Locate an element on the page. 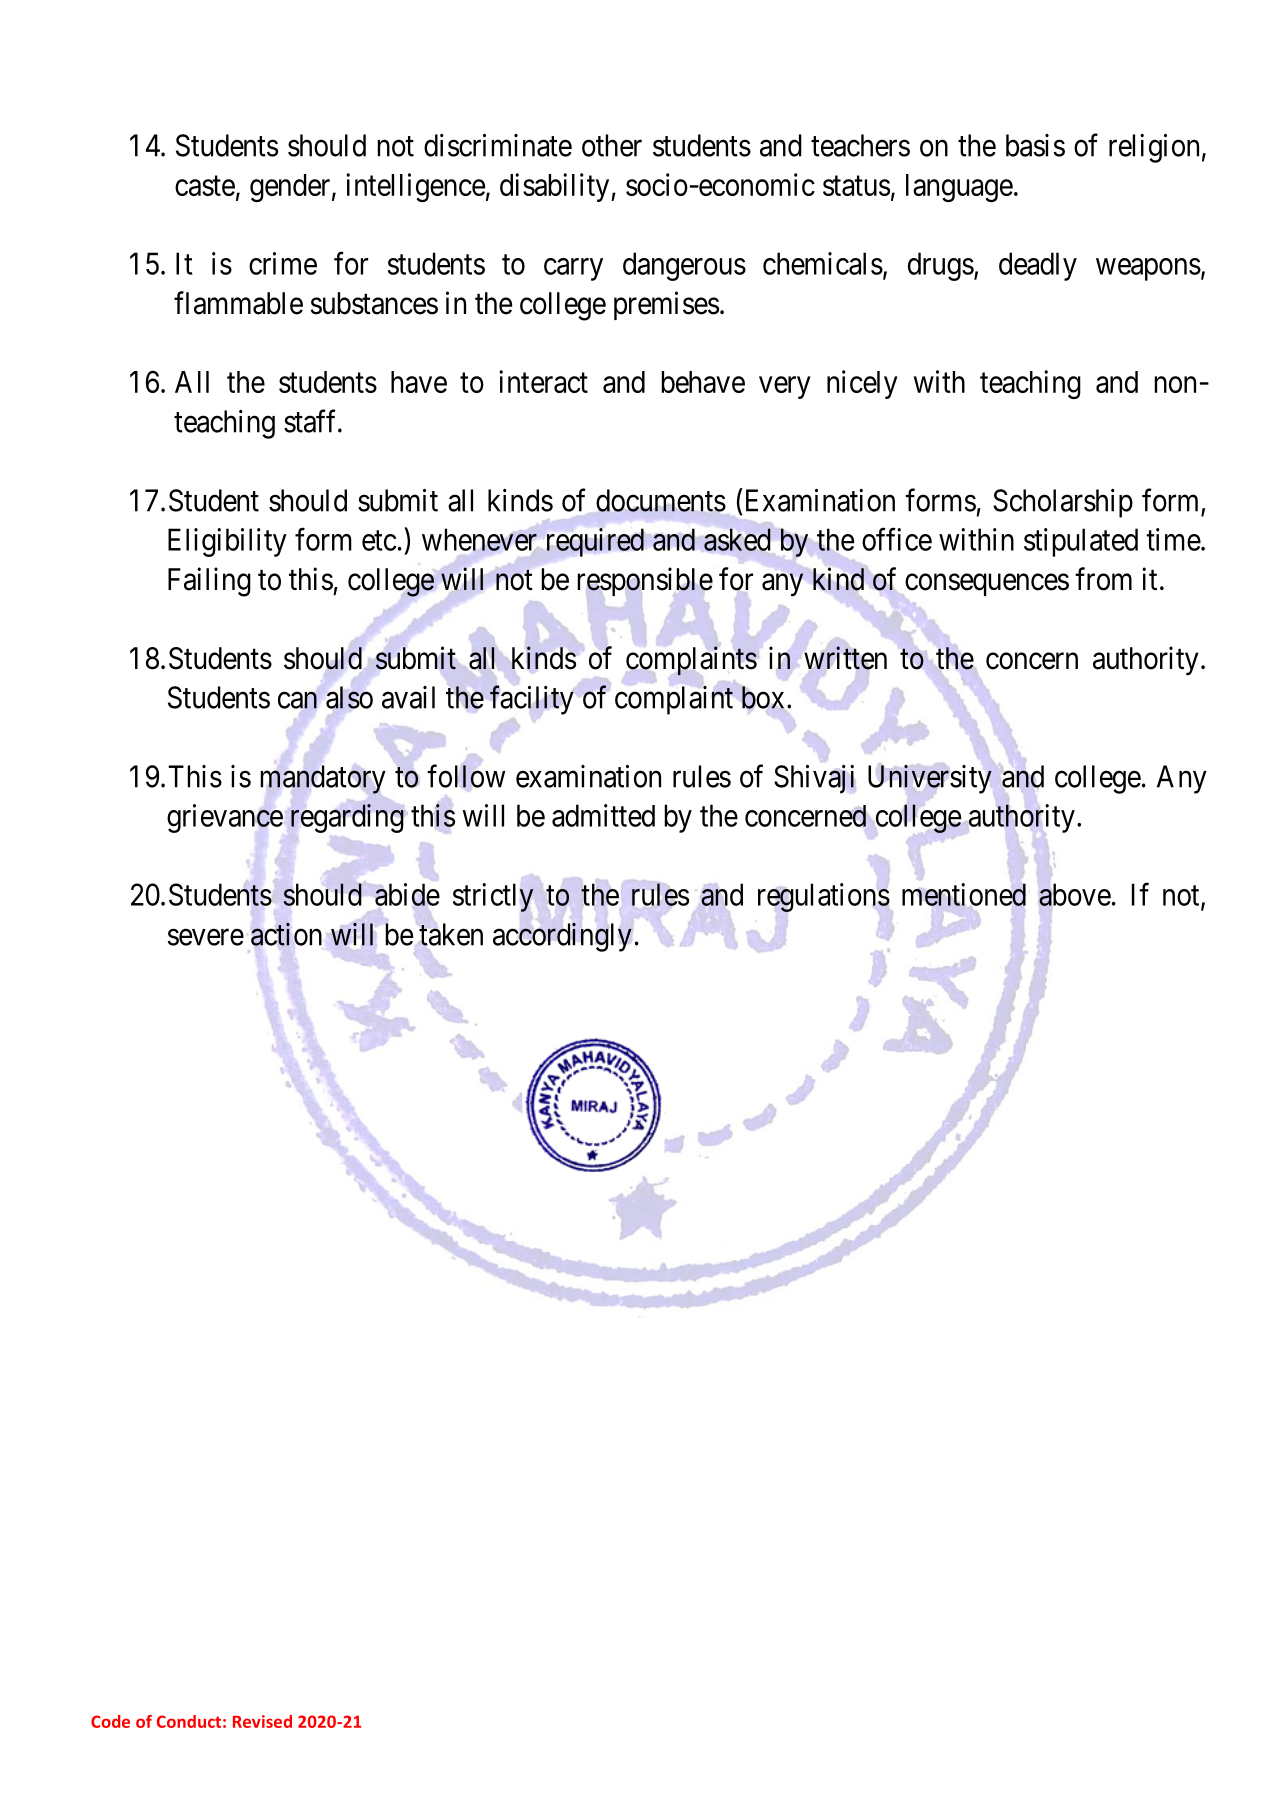 Image resolution: width=1268 pixels, height=1793 pixels. mentioned is located at coordinates (964, 894).
